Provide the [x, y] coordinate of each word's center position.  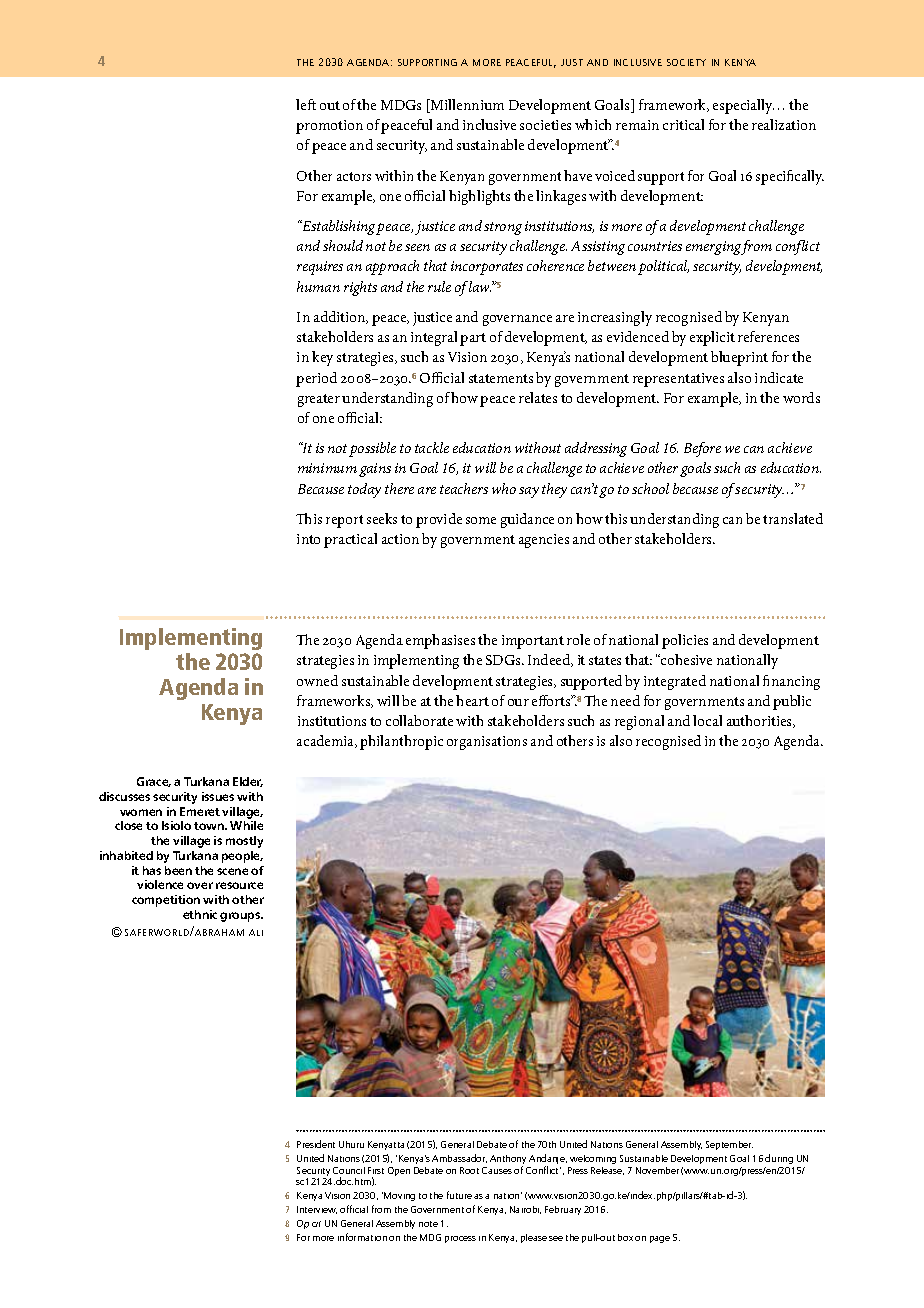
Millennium [466, 106]
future [459, 1195]
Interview [317, 1210]
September [729, 1145]
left [306, 104]
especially [743, 106]
